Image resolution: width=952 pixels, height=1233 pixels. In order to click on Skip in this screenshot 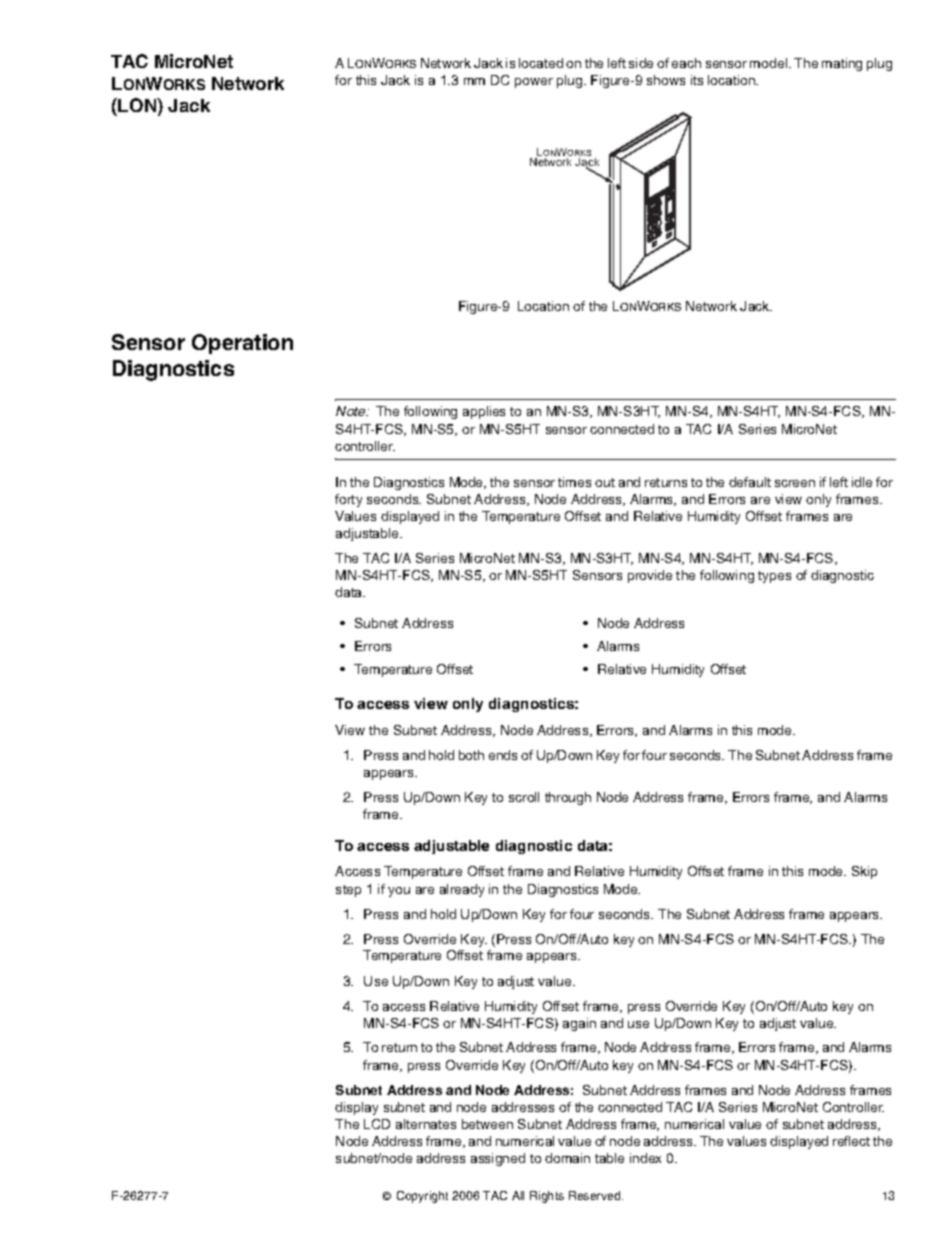, I will do `click(864, 872)`.
